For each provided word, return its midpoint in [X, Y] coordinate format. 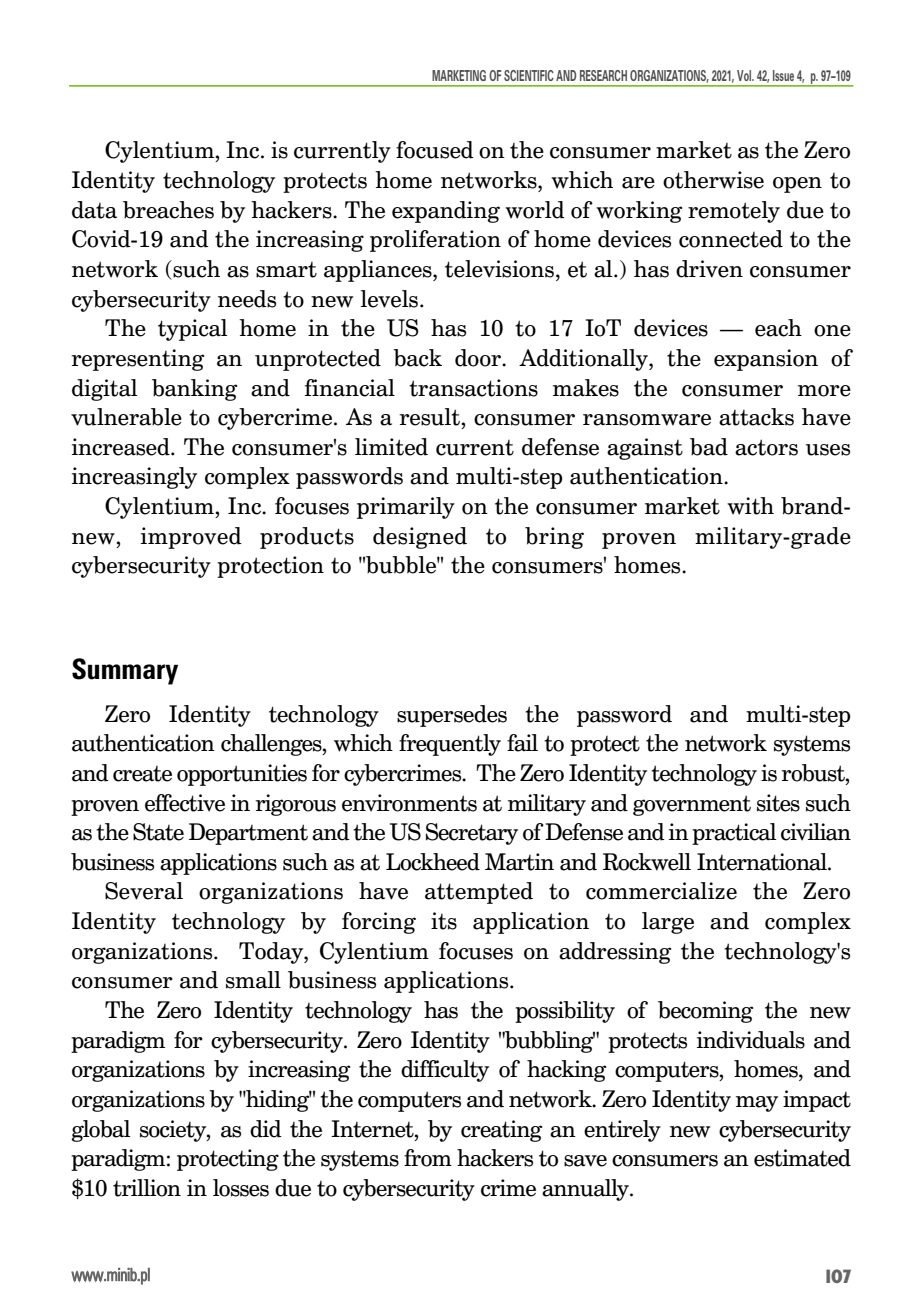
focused [435, 150]
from [428, 1158]
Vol [745, 75]
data [94, 210]
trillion [147, 1188]
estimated [802, 1158]
